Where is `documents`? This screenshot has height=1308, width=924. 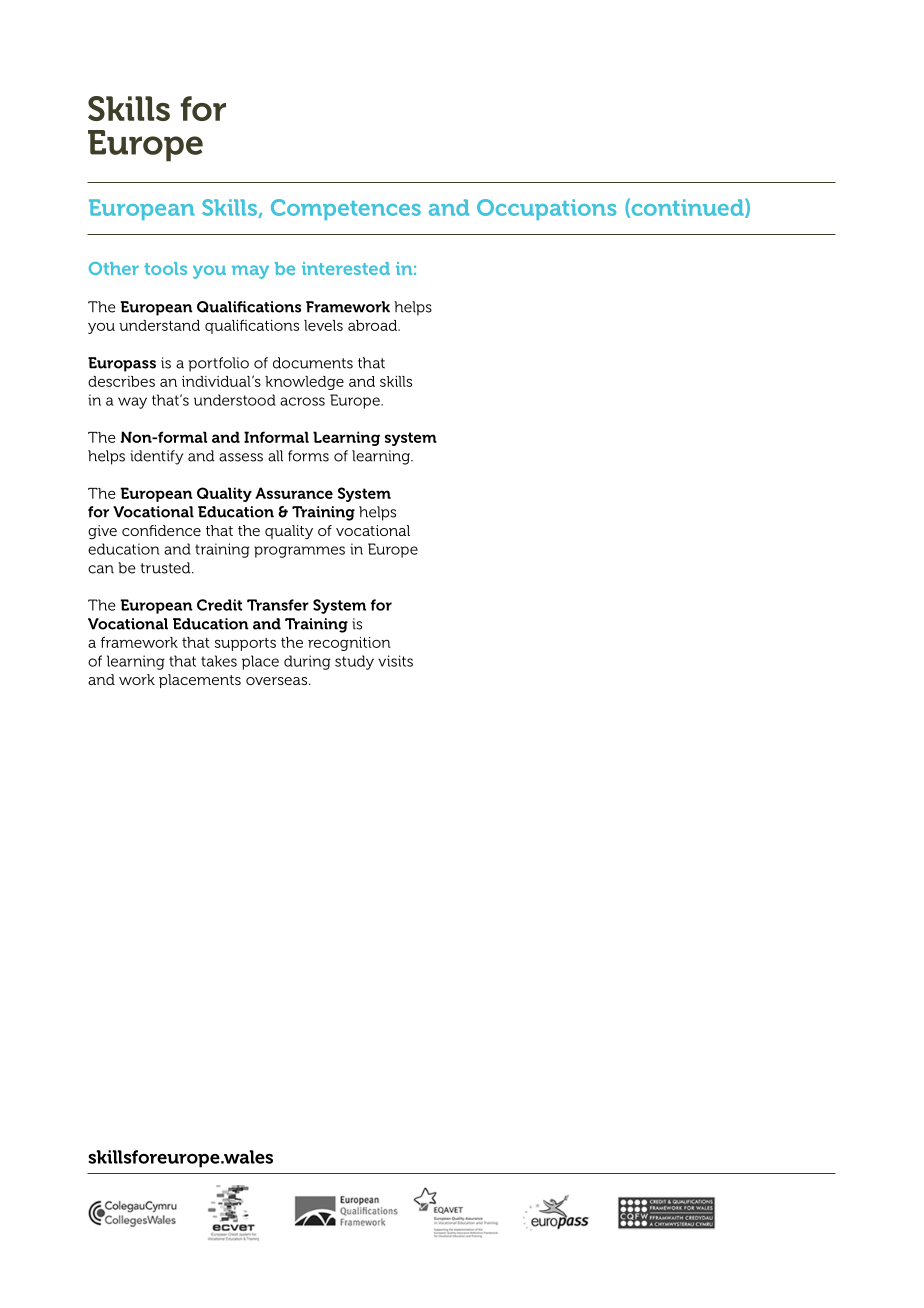
documents is located at coordinates (313, 363).
